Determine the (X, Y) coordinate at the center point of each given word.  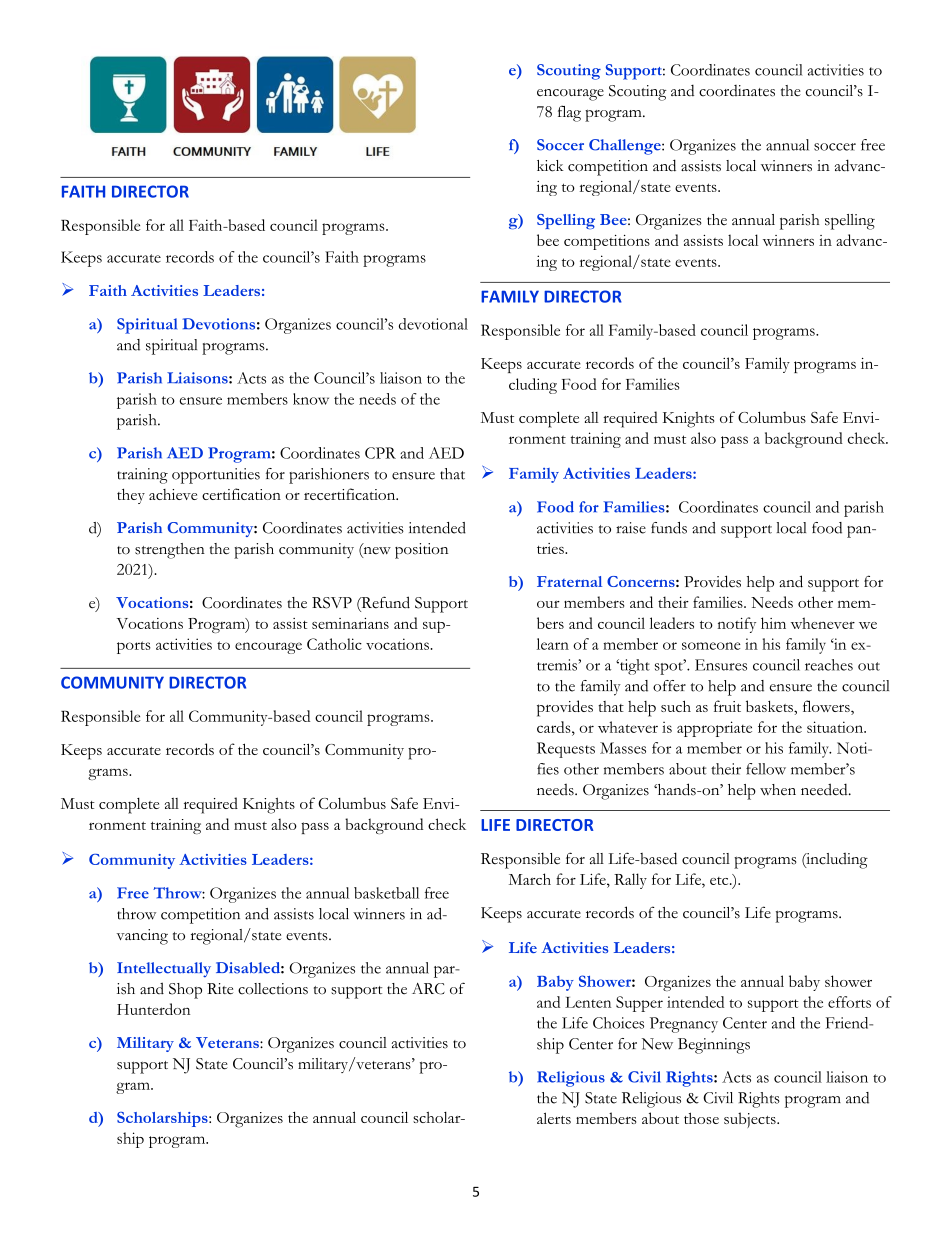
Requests (566, 750)
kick (550, 166)
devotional (433, 324)
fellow (766, 769)
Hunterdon (153, 1009)
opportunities (216, 476)
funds (669, 528)
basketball (386, 893)
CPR (380, 453)
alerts (554, 1118)
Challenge (626, 147)
